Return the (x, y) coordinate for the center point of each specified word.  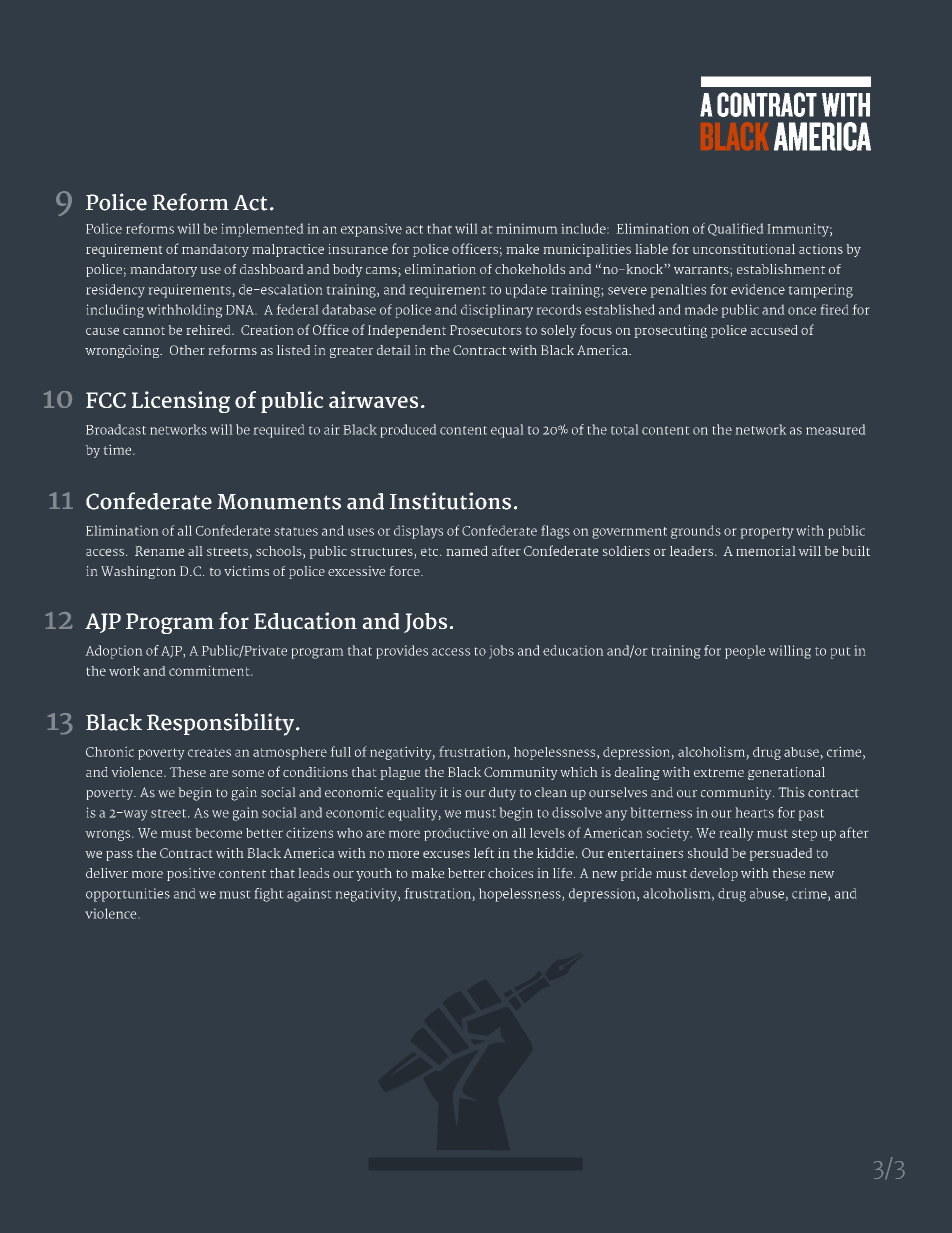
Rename (160, 551)
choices (510, 873)
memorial (766, 551)
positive (191, 874)
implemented (262, 230)
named (467, 551)
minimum (527, 228)
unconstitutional (744, 249)
